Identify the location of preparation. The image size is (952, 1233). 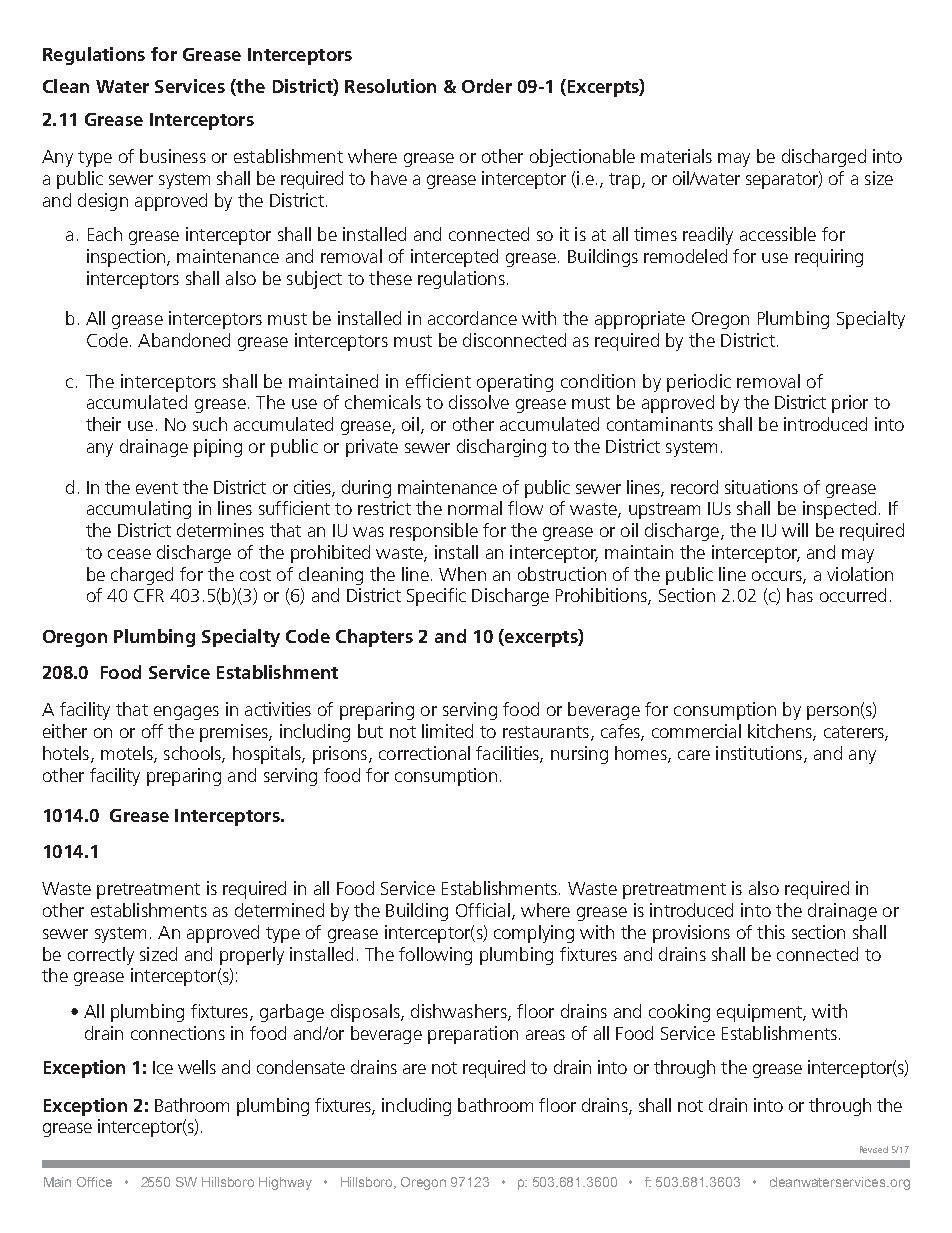
(473, 1035).
